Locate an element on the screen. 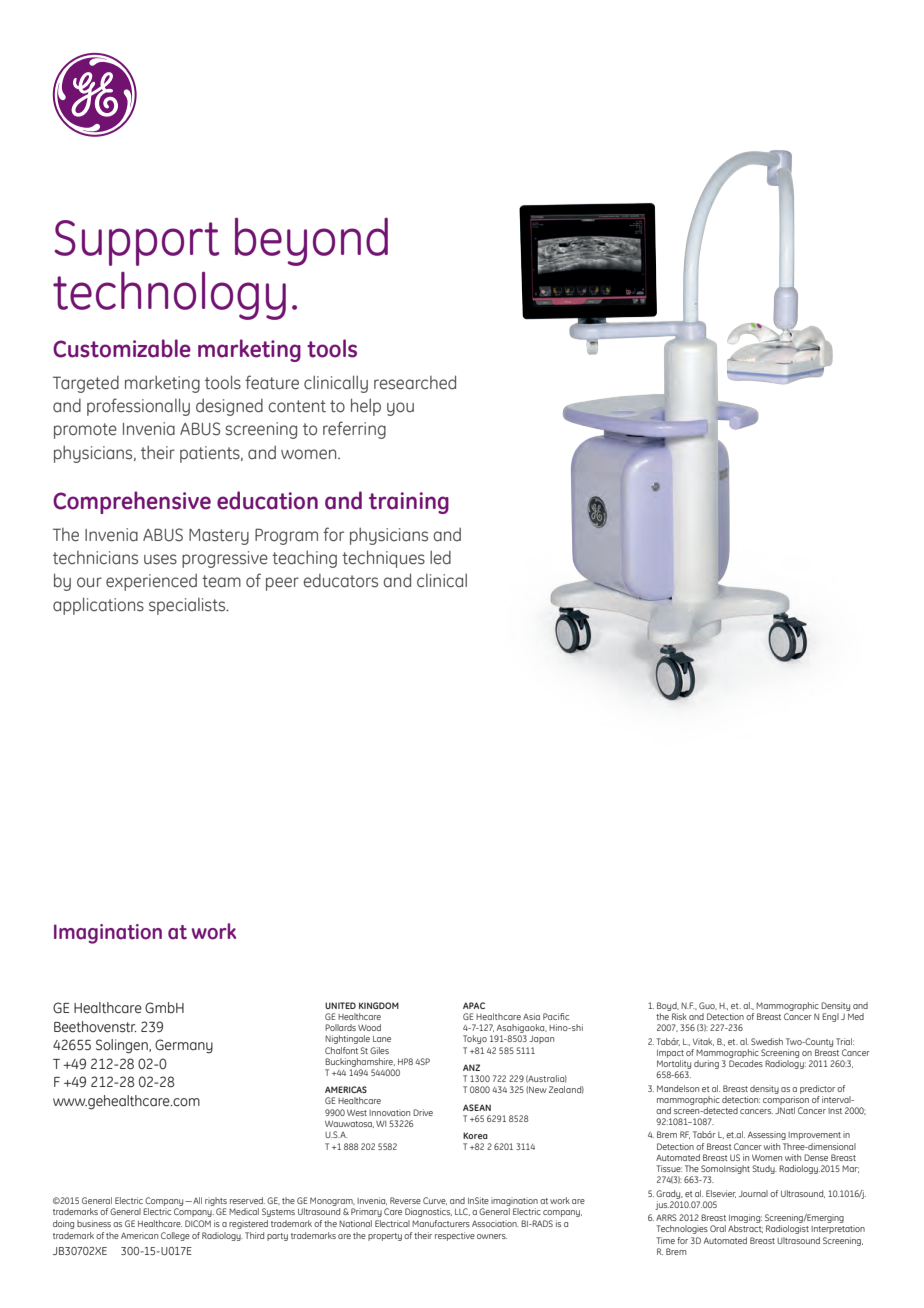 The image size is (924, 1308). beyond is located at coordinates (311, 242).
